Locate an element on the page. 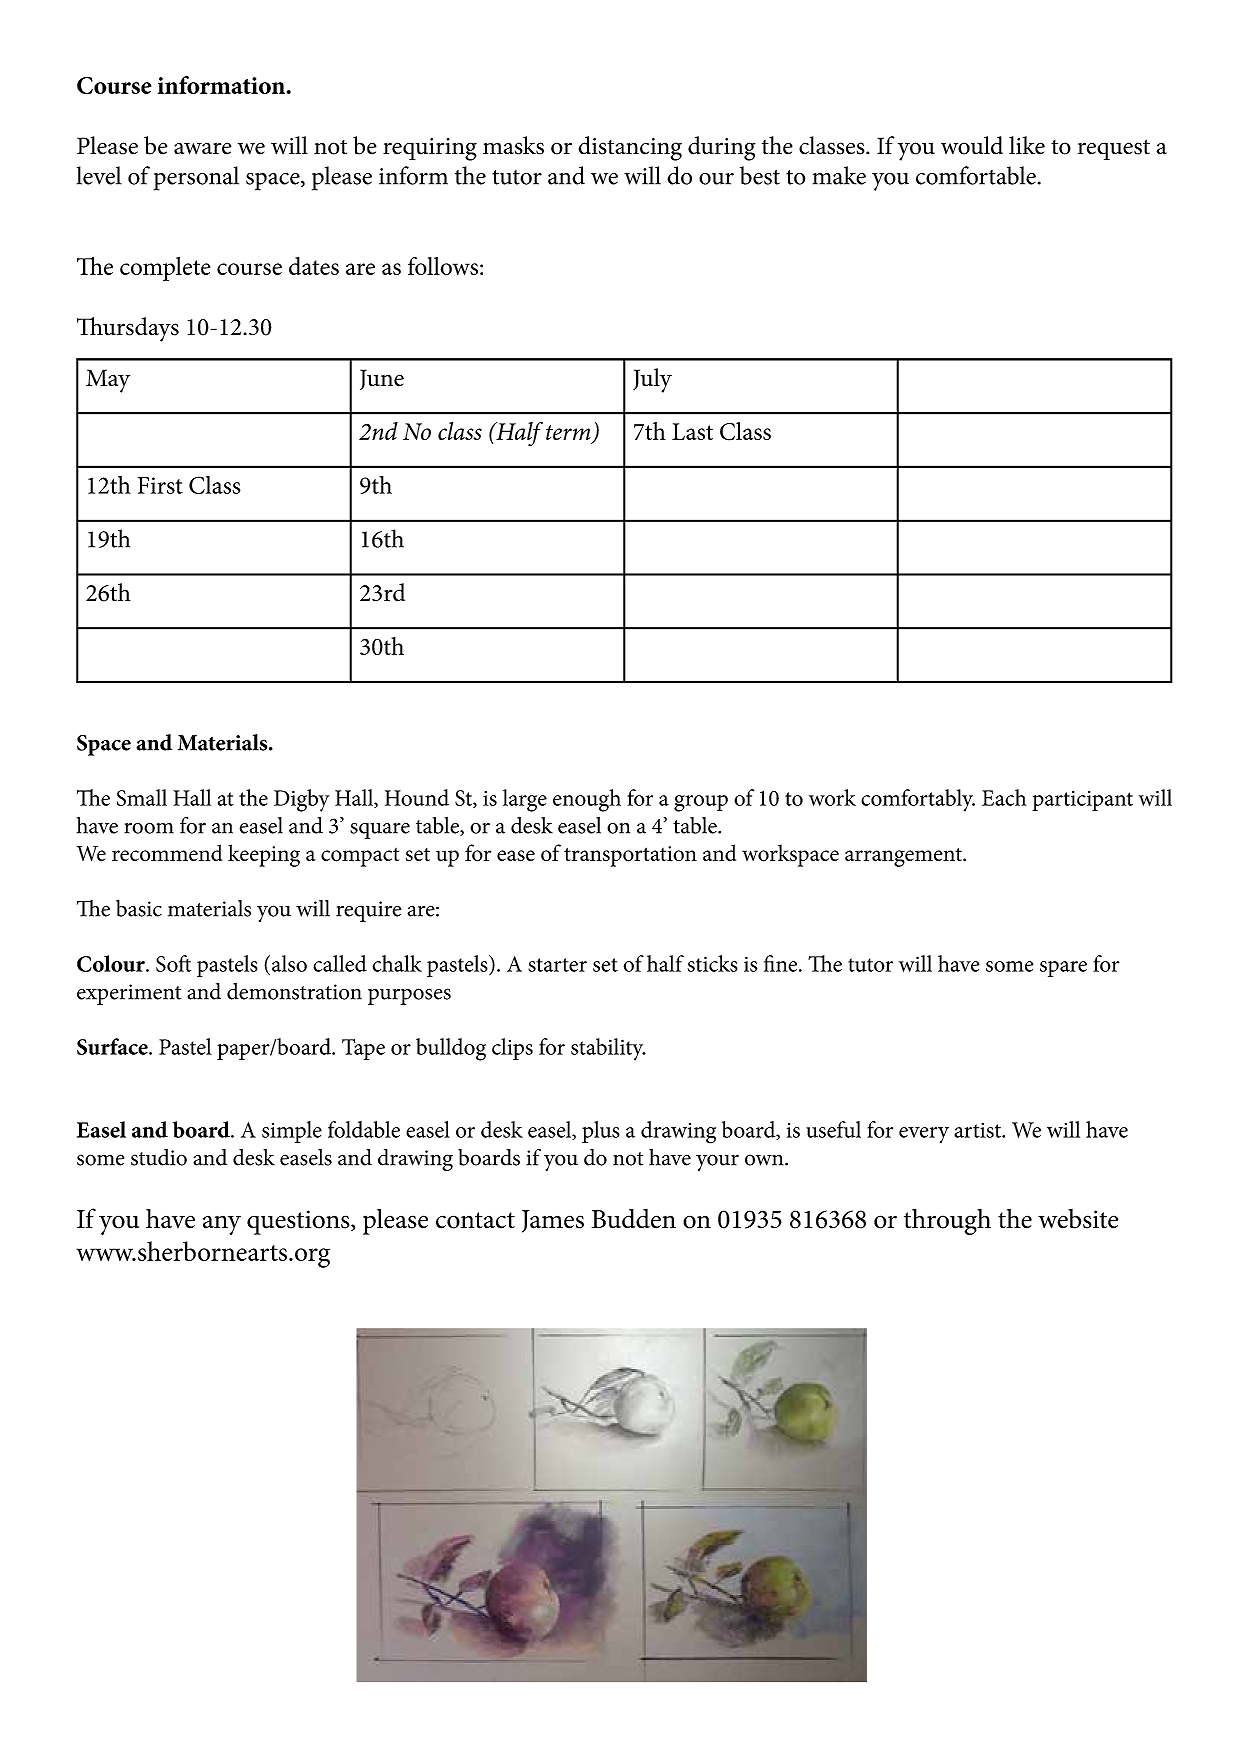  Last is located at coordinates (692, 431).
